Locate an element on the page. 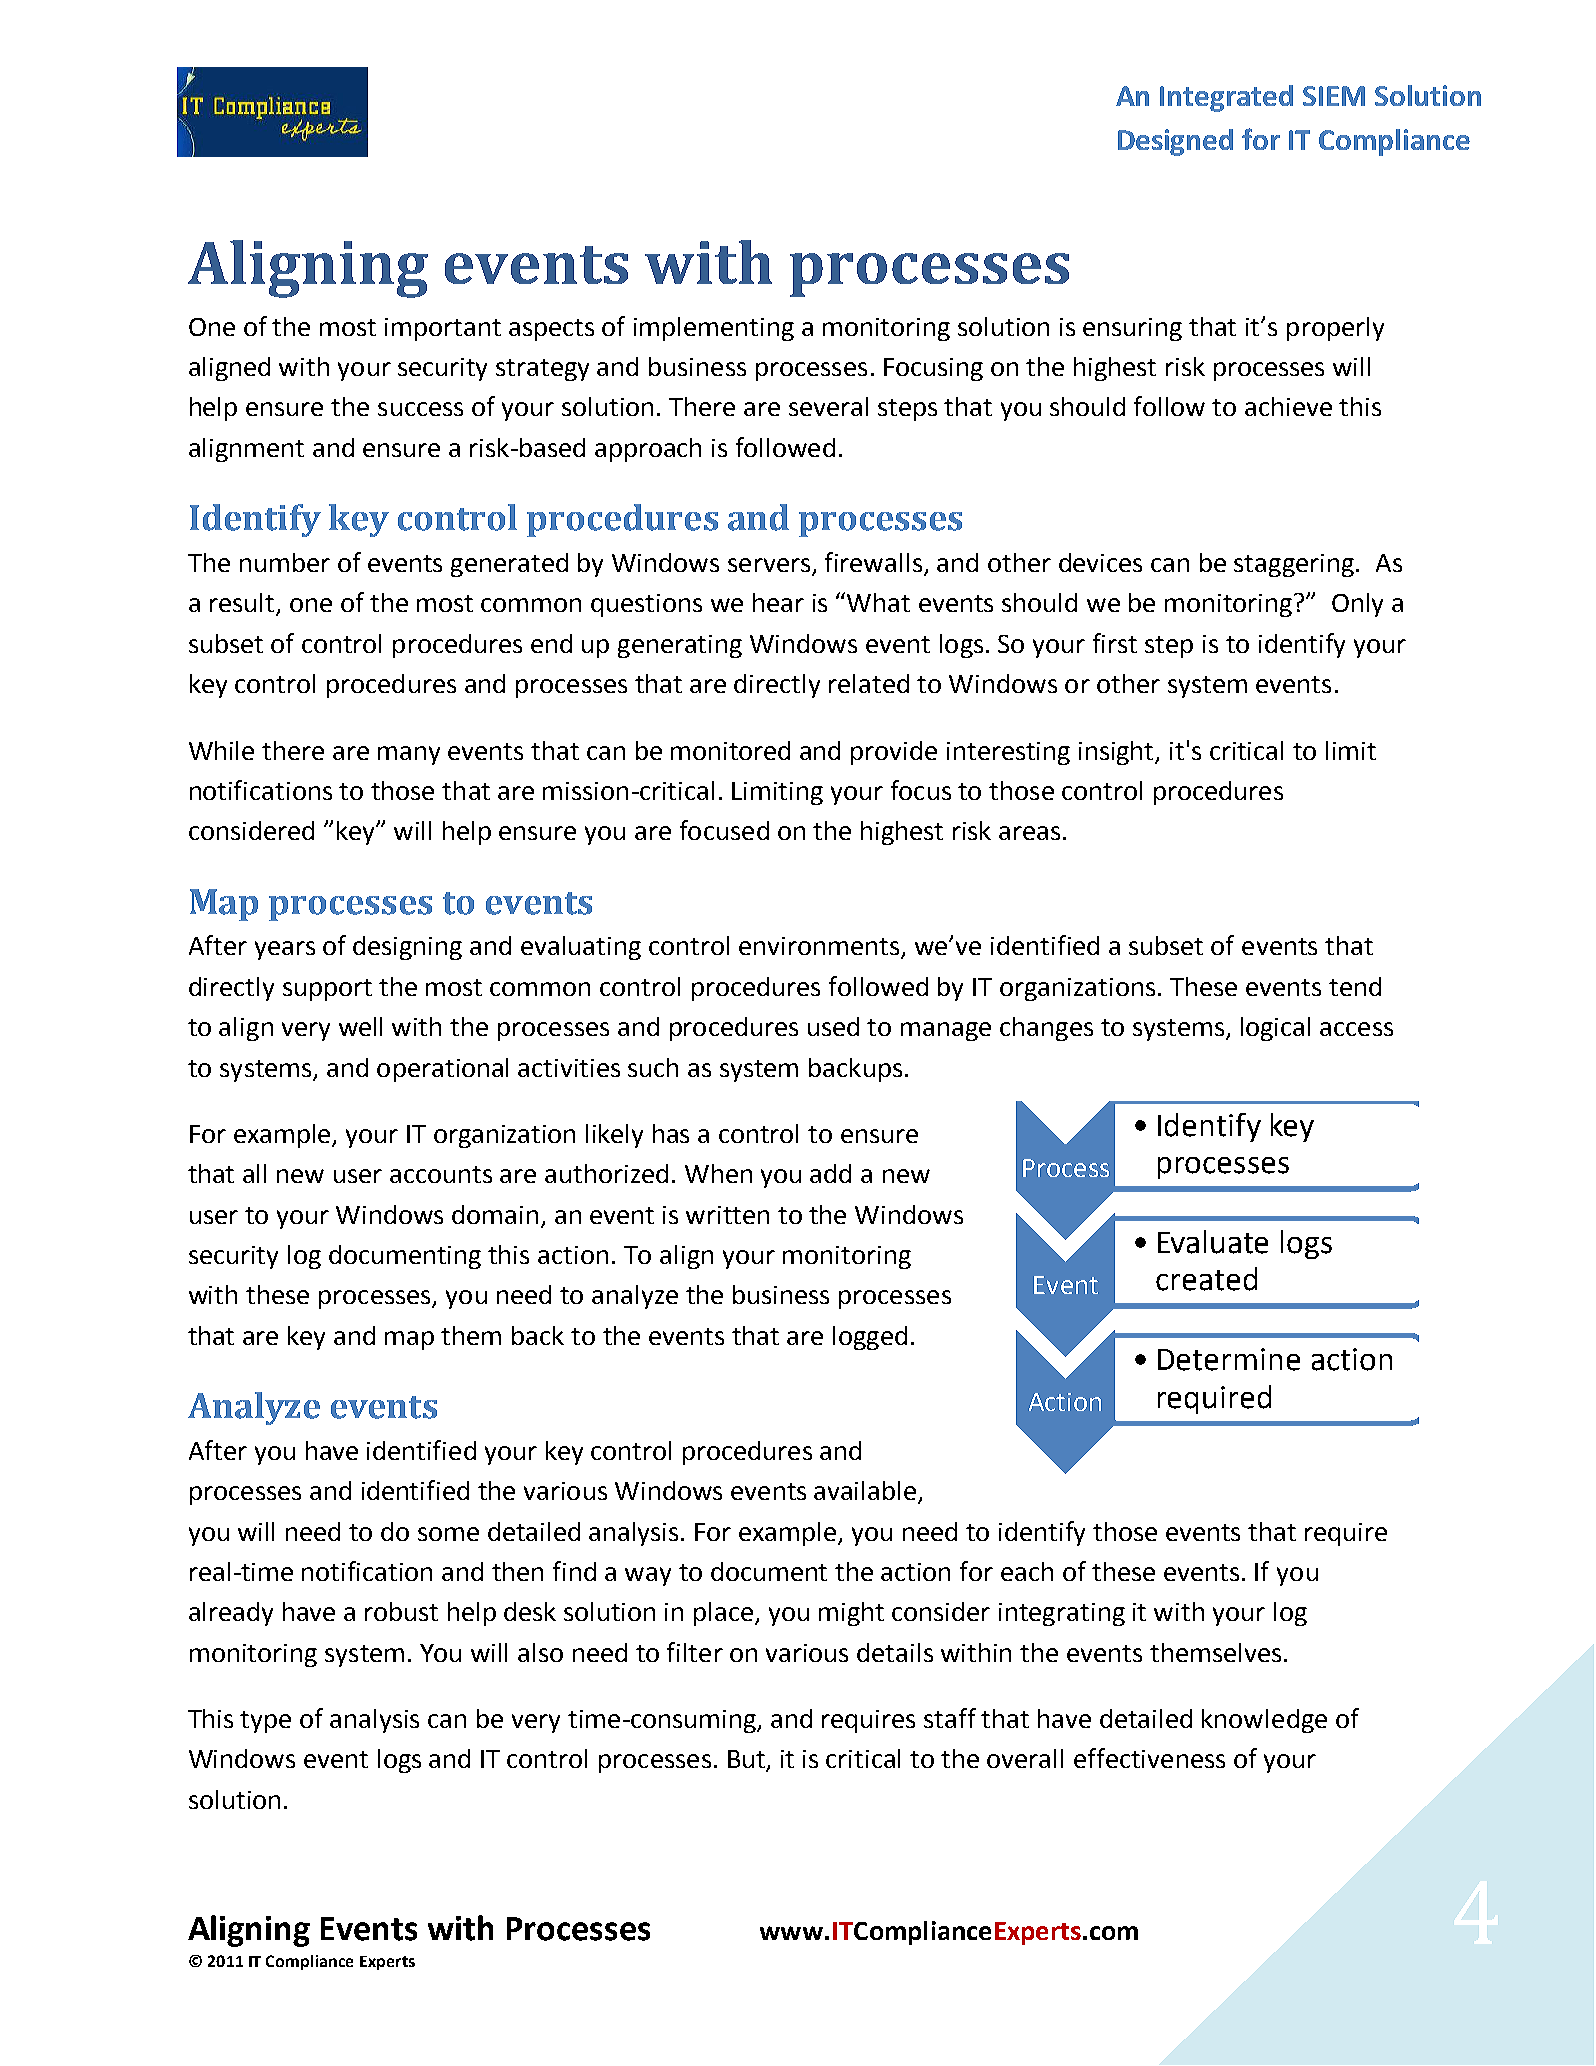 This image has height=2066, width=1596. logical is located at coordinates (1275, 1029).
